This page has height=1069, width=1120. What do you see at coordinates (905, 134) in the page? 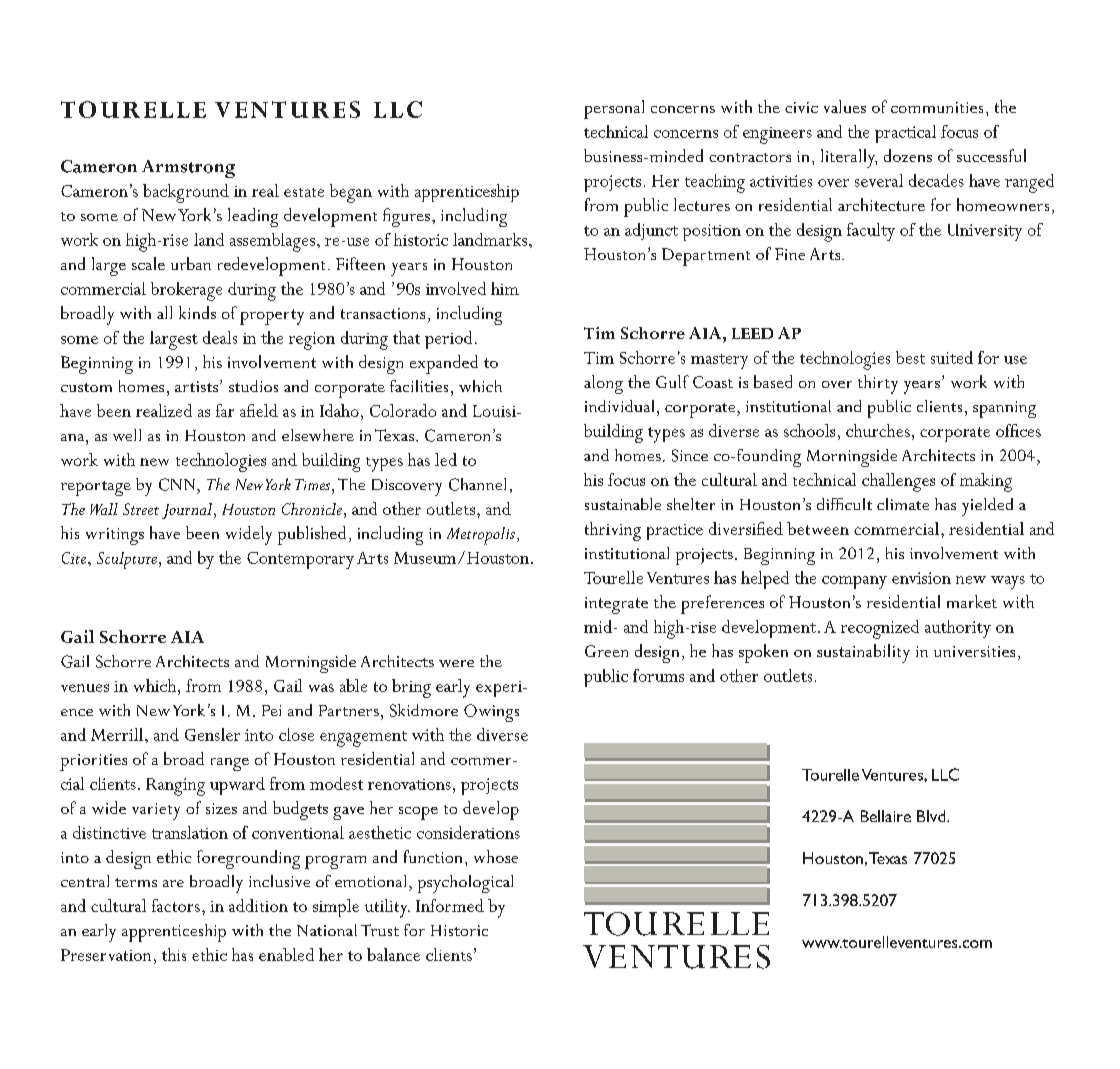
I see `practical` at bounding box center [905, 134].
